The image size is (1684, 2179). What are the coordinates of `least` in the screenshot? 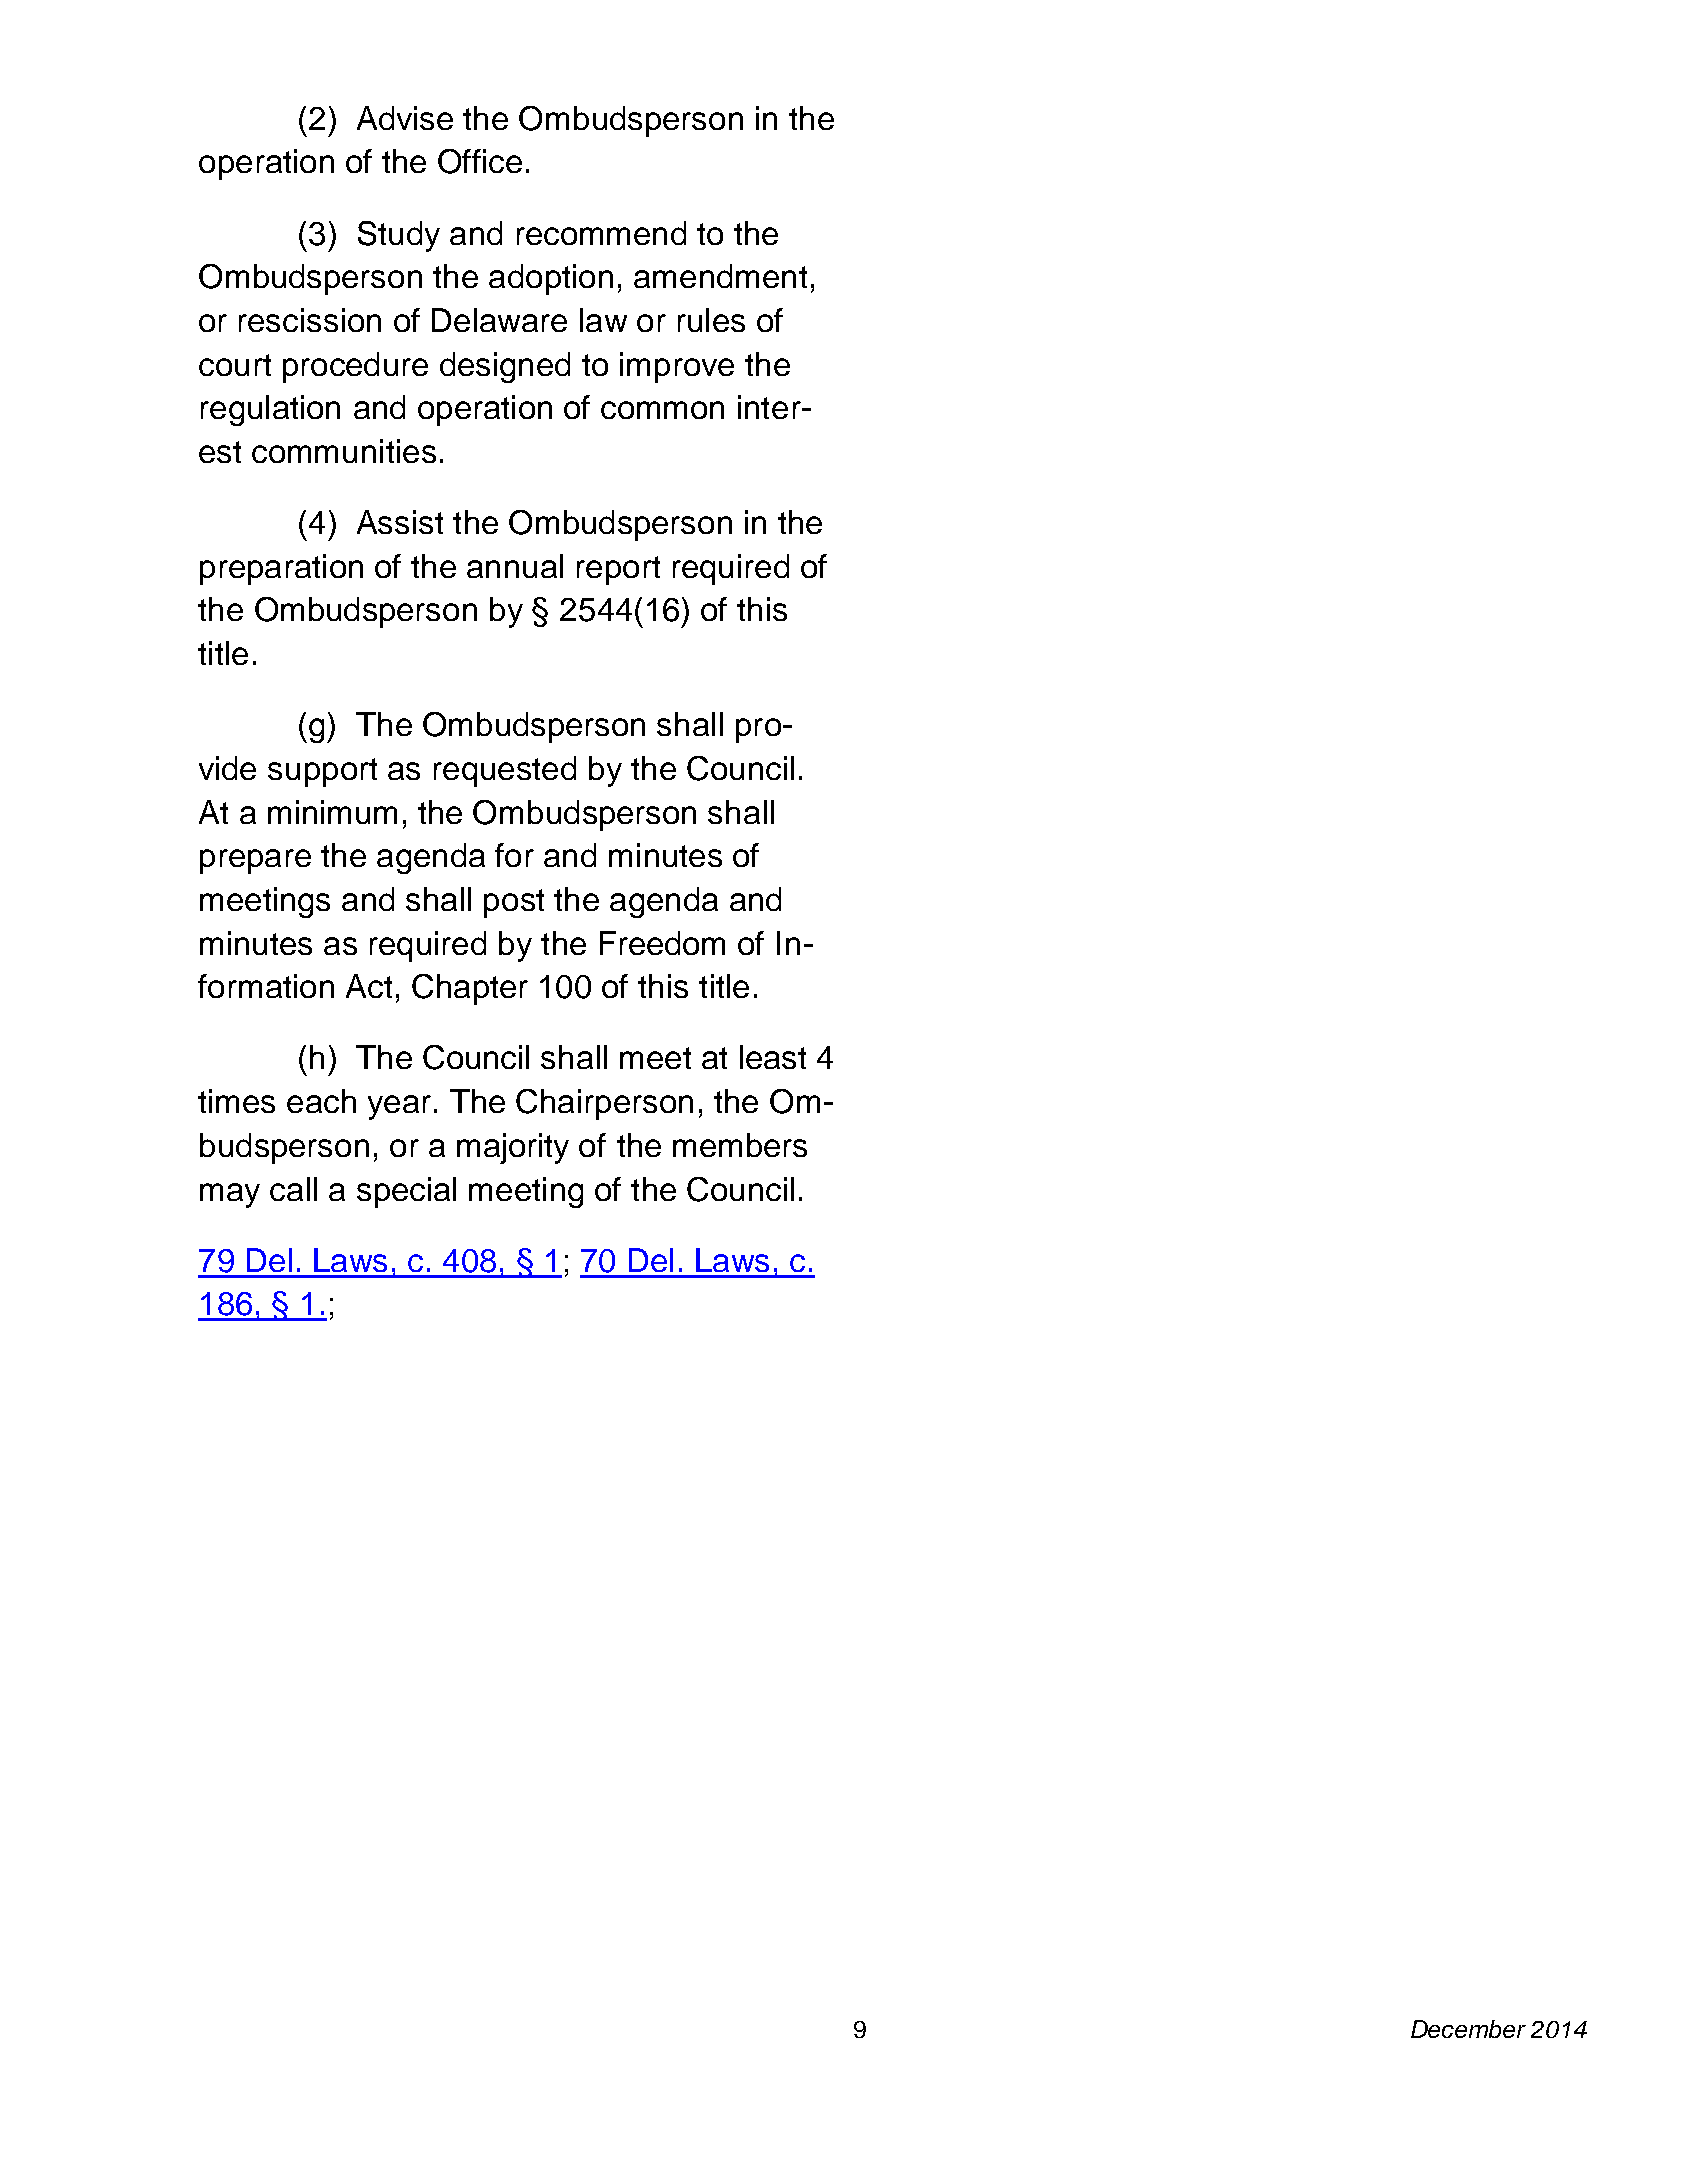 It's located at (773, 1057).
